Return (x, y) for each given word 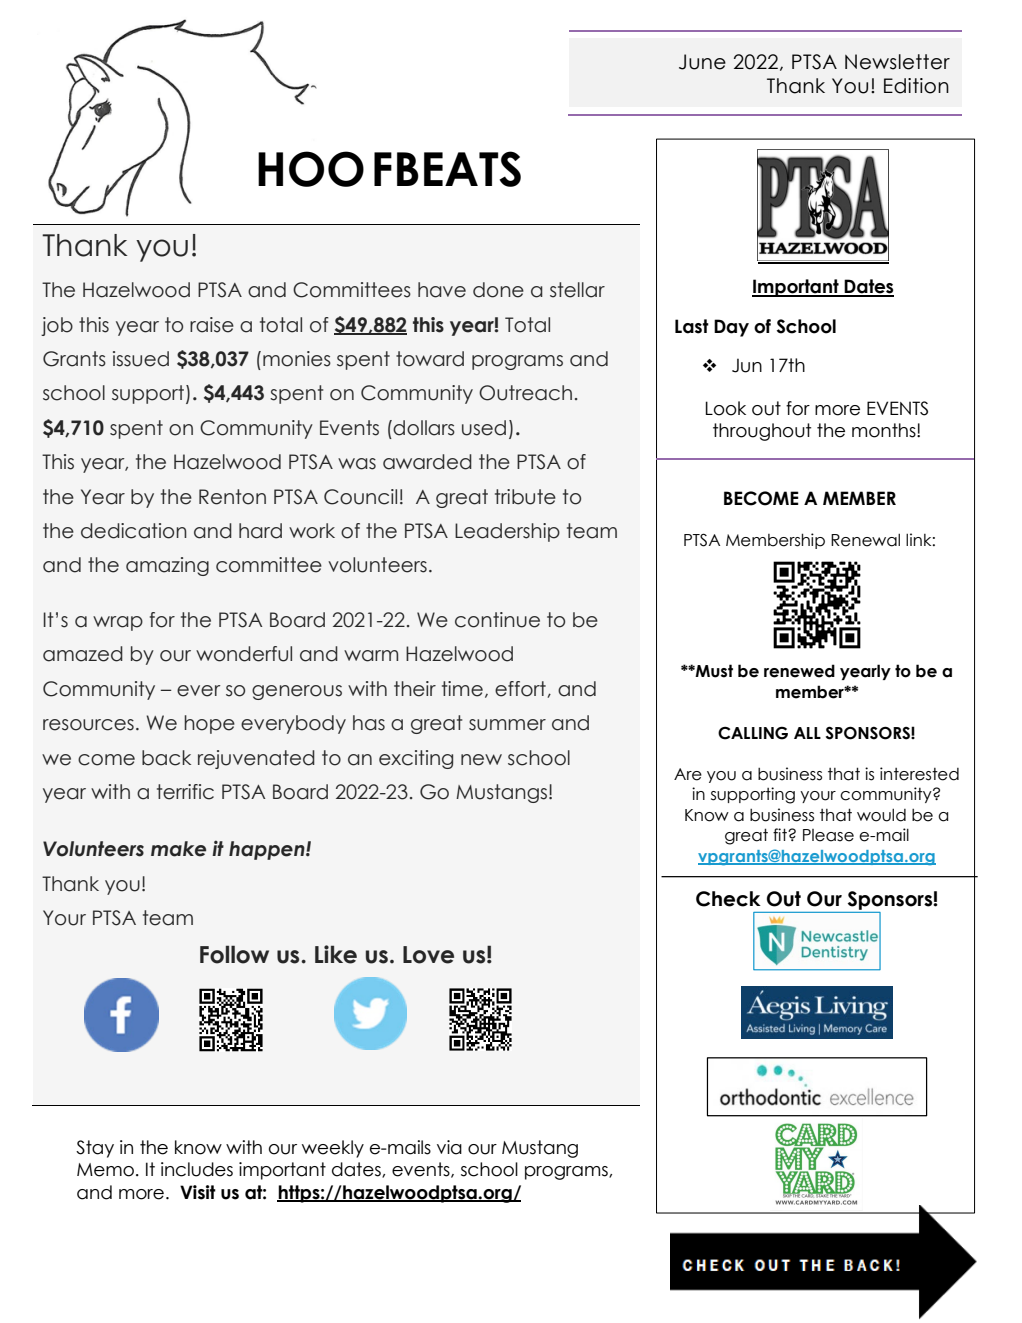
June (702, 62)
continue (497, 620)
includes (197, 1169)
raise (212, 325)
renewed (799, 671)
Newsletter (897, 62)
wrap (118, 623)
